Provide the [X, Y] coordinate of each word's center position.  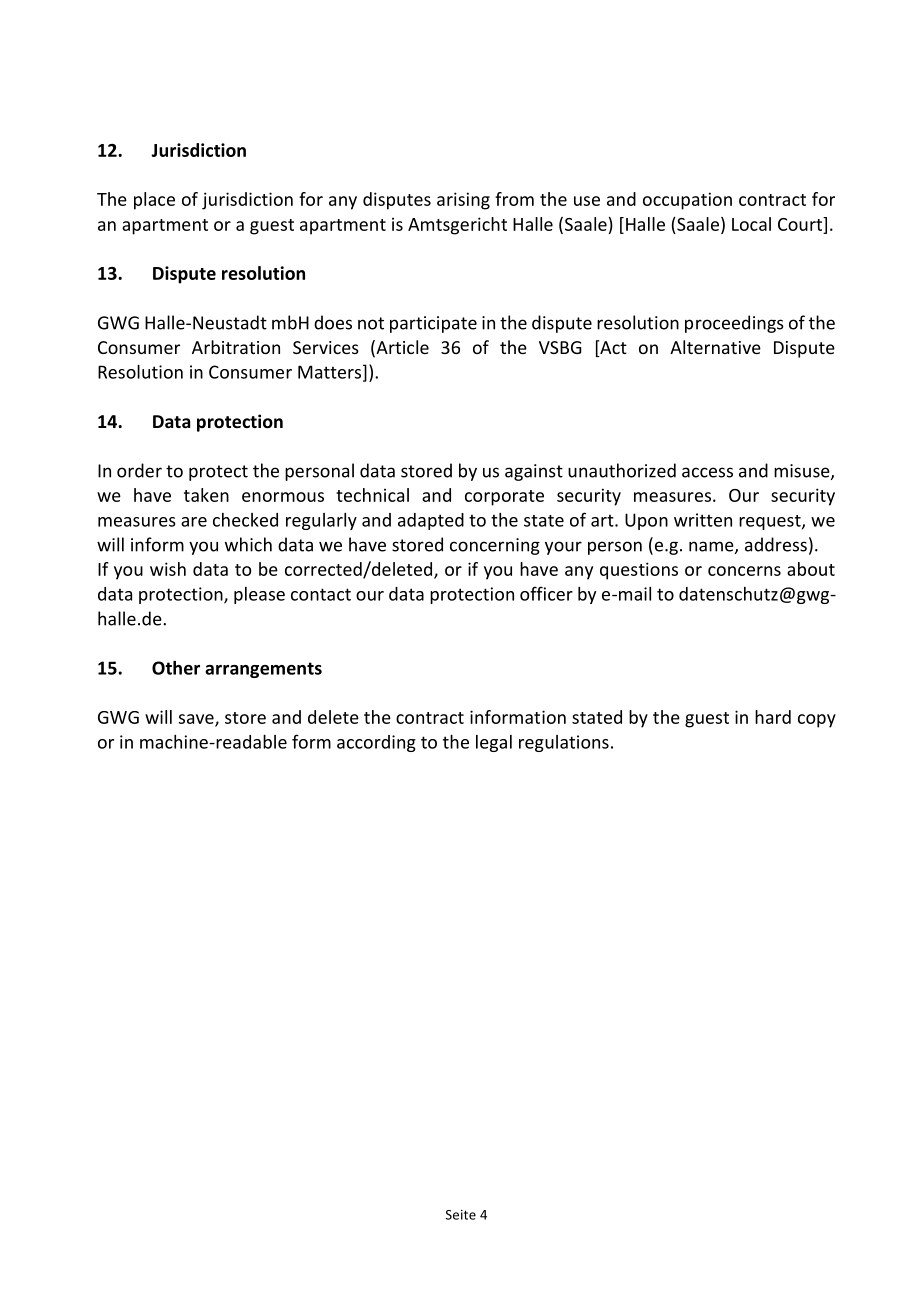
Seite [461, 1215]
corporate [504, 498]
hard [773, 717]
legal [494, 743]
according [376, 743]
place [154, 201]
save [197, 720]
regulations [564, 743]
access [707, 472]
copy [817, 721]
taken [206, 495]
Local [751, 224]
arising [463, 201]
